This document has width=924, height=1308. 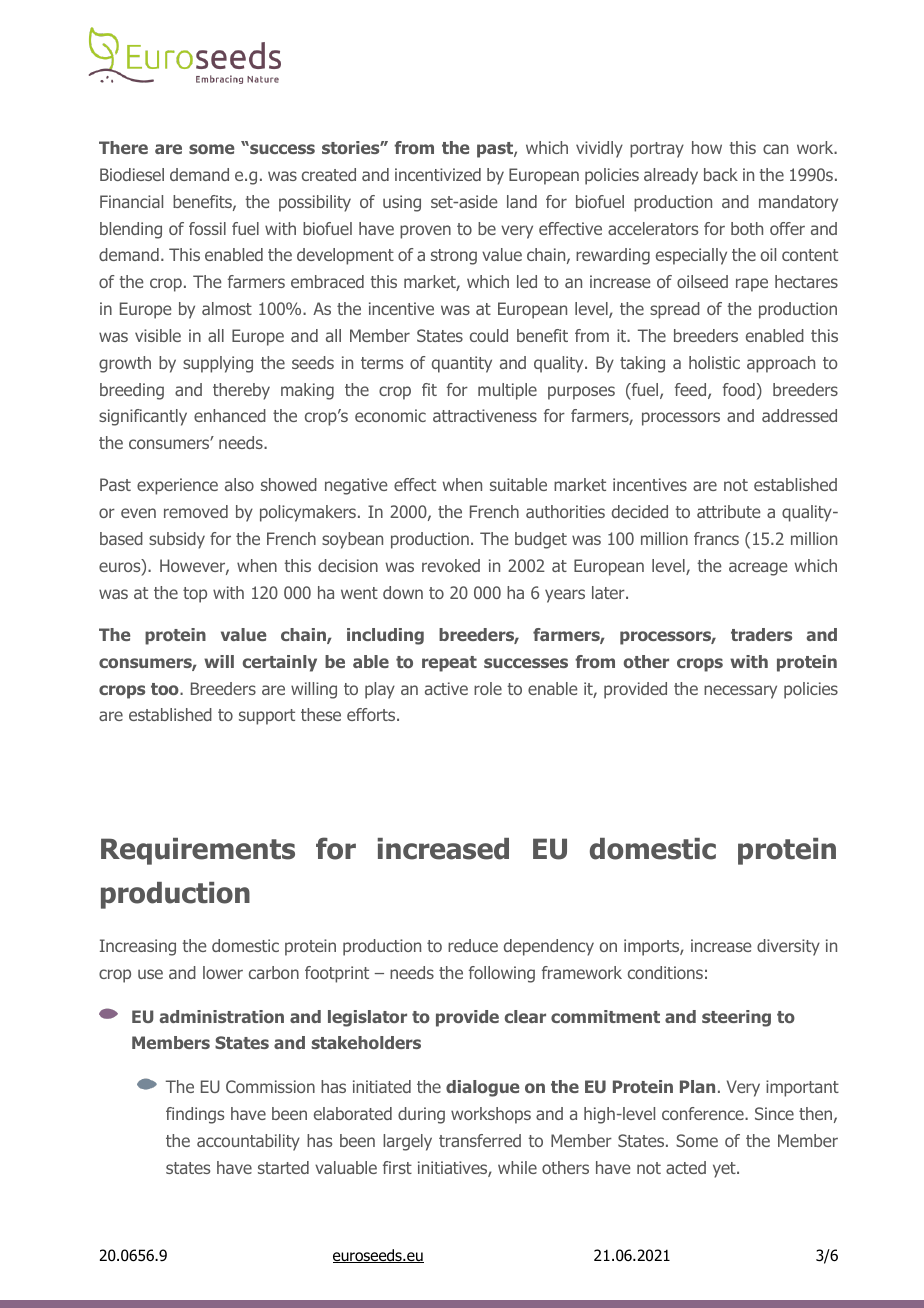 I want to click on acreage, so click(x=758, y=569).
